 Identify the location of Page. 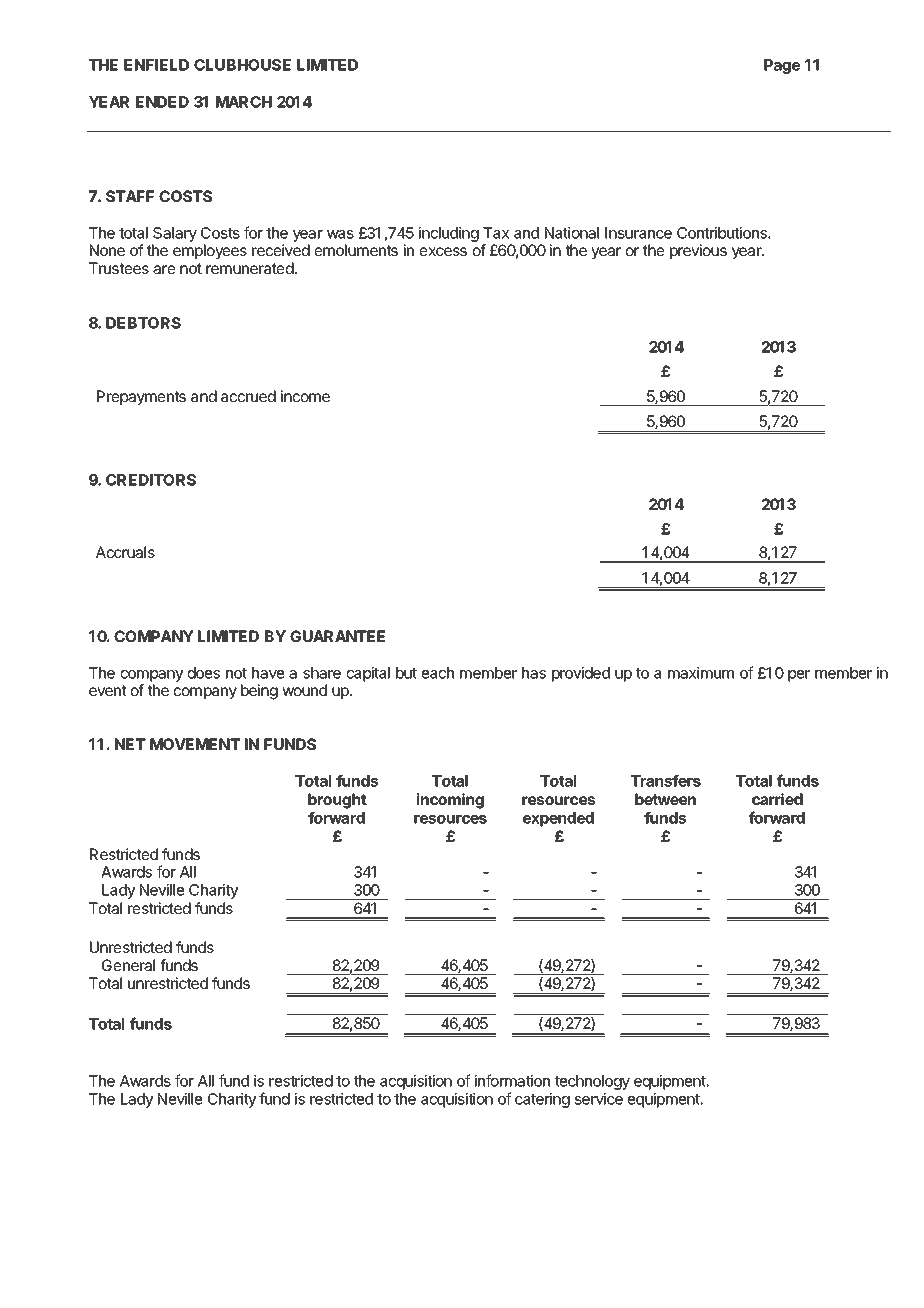
(782, 66).
